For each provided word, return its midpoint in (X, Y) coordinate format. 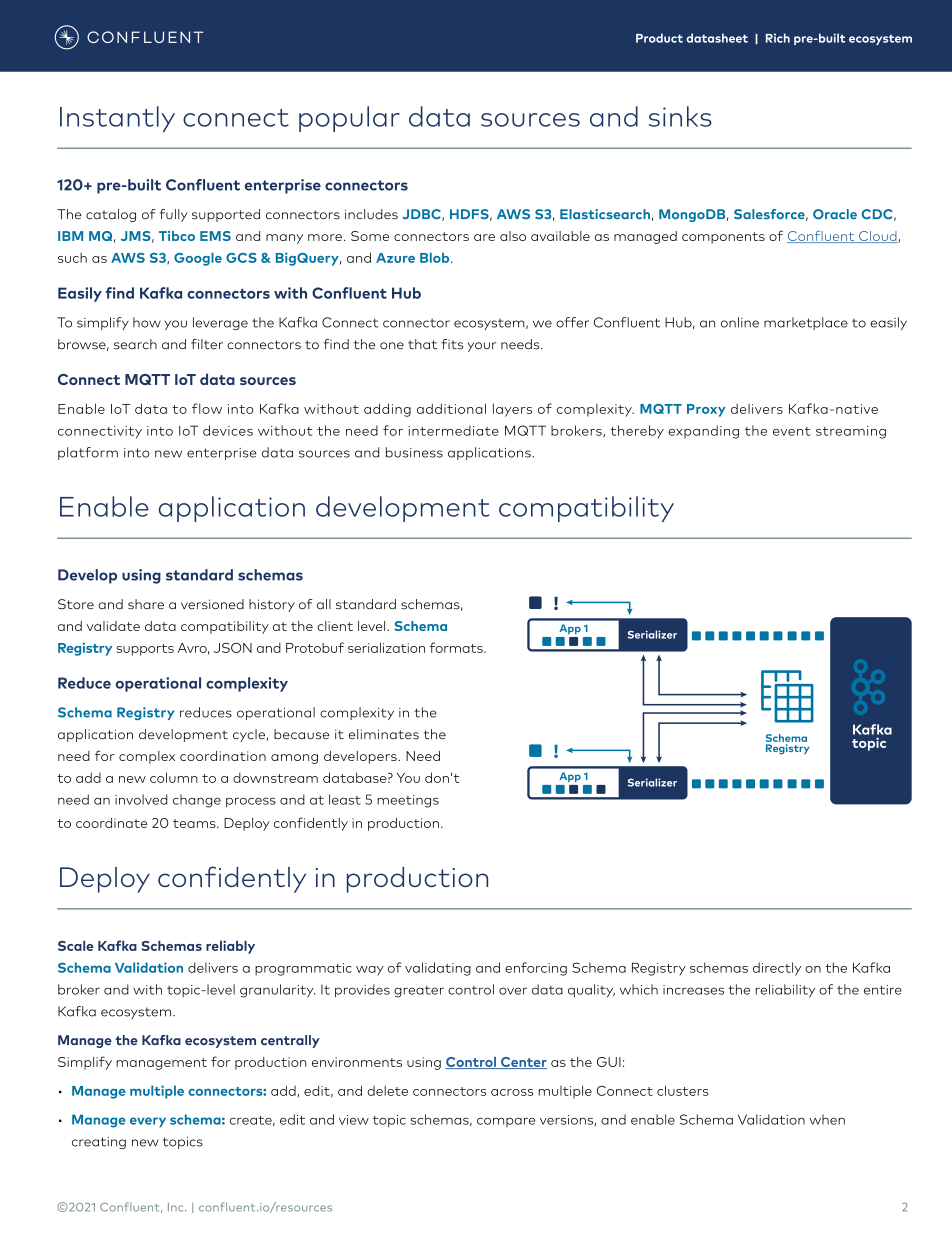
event (792, 431)
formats (457, 647)
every (148, 1122)
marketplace (806, 323)
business (414, 452)
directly (777, 969)
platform (88, 453)
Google (198, 259)
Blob (436, 257)
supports (145, 650)
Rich (778, 38)
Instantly (117, 119)
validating (438, 969)
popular (349, 119)
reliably (230, 947)
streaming (851, 432)
